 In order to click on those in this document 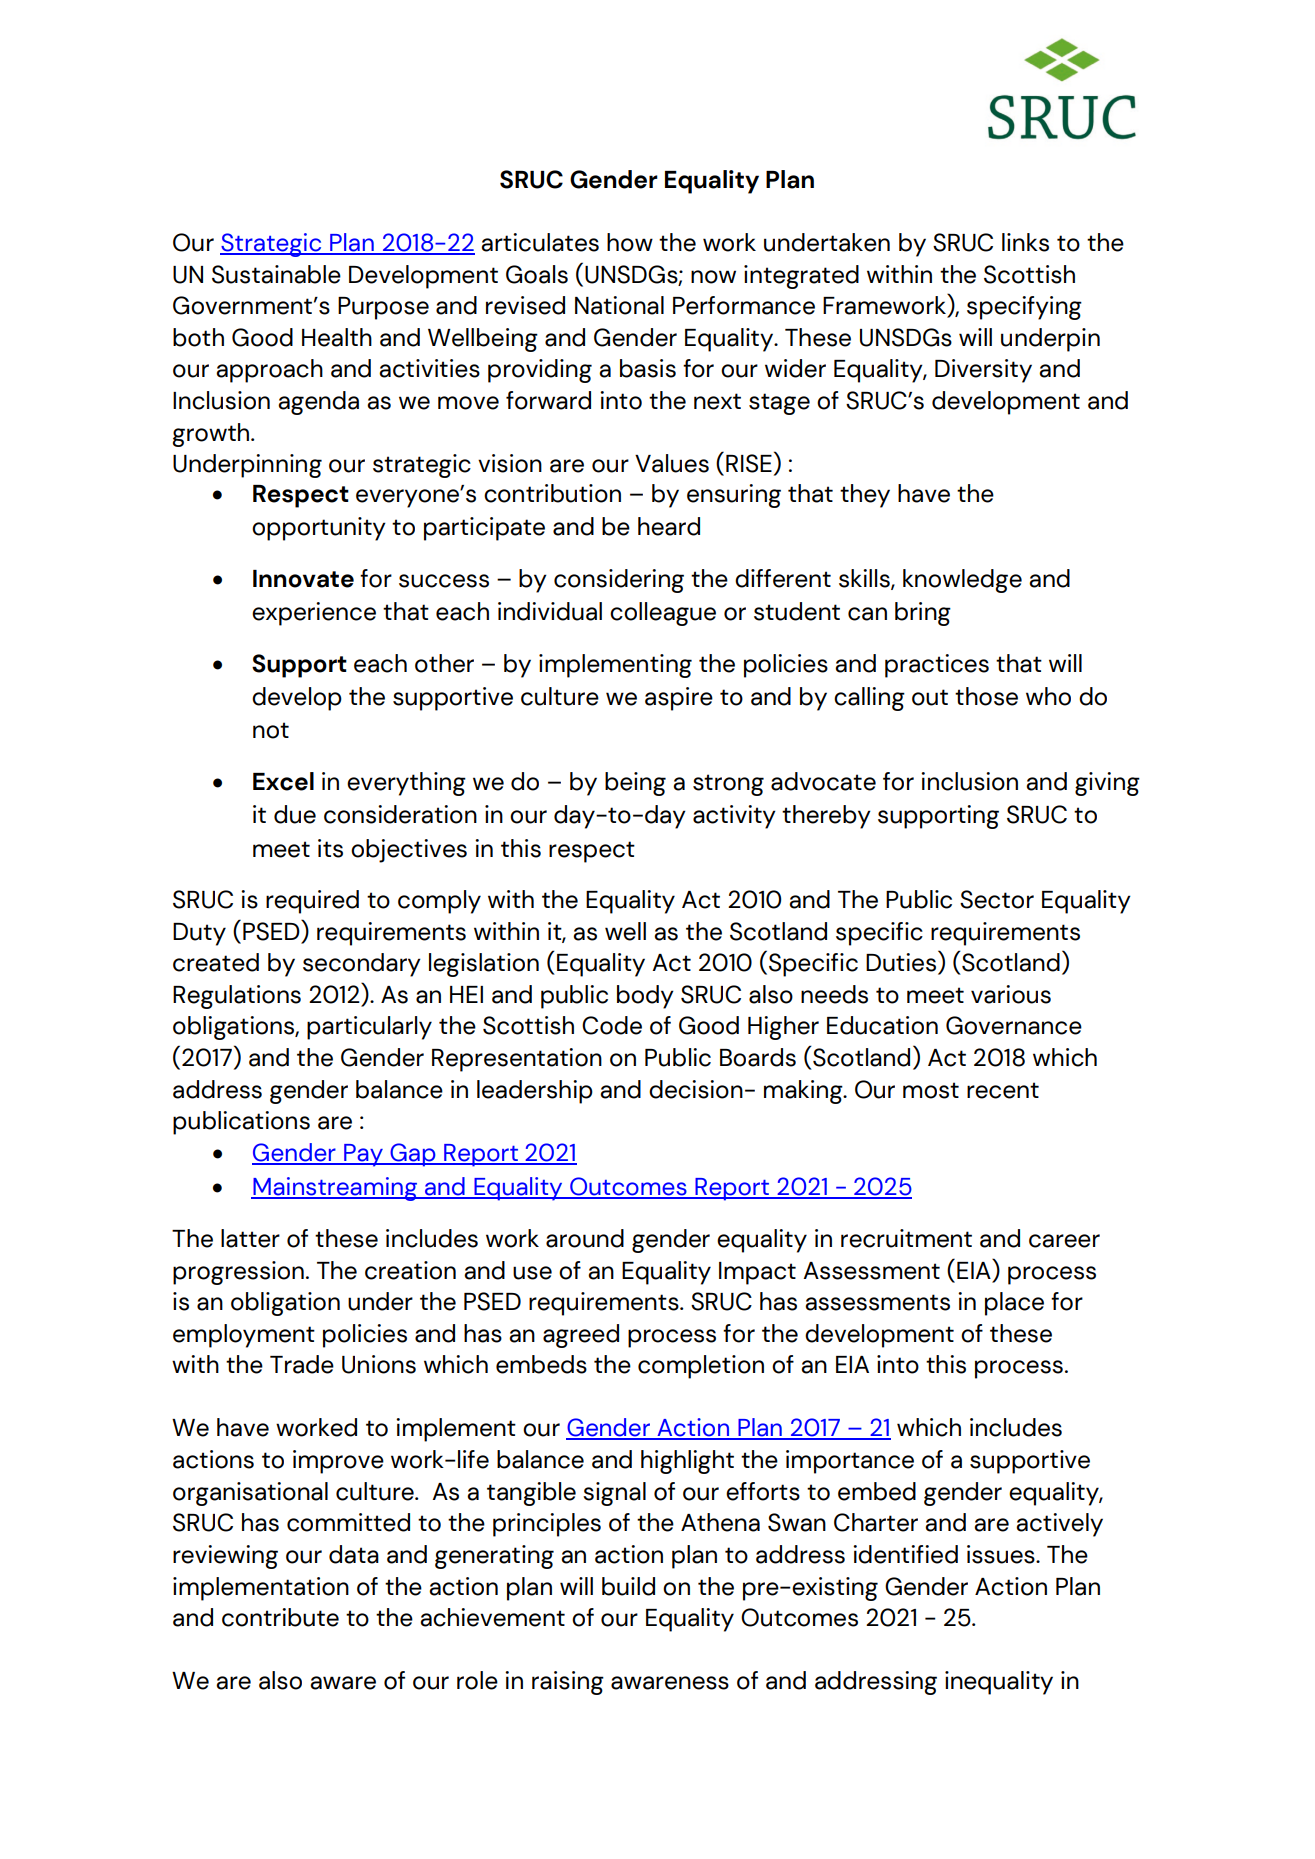, I will do `click(986, 696)`.
